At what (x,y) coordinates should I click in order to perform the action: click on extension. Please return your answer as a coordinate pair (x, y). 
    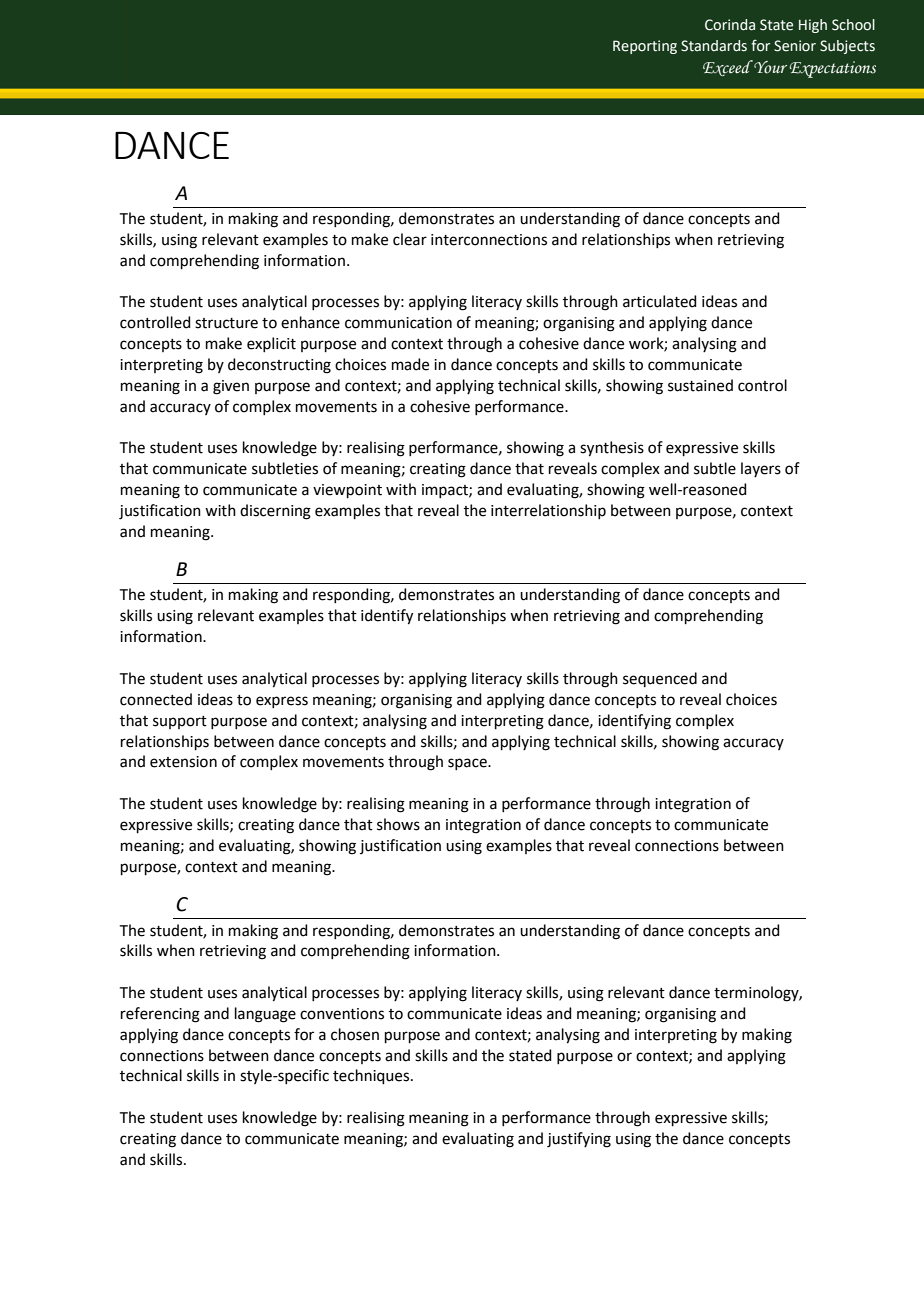
    Looking at the image, I should click on (183, 762).
